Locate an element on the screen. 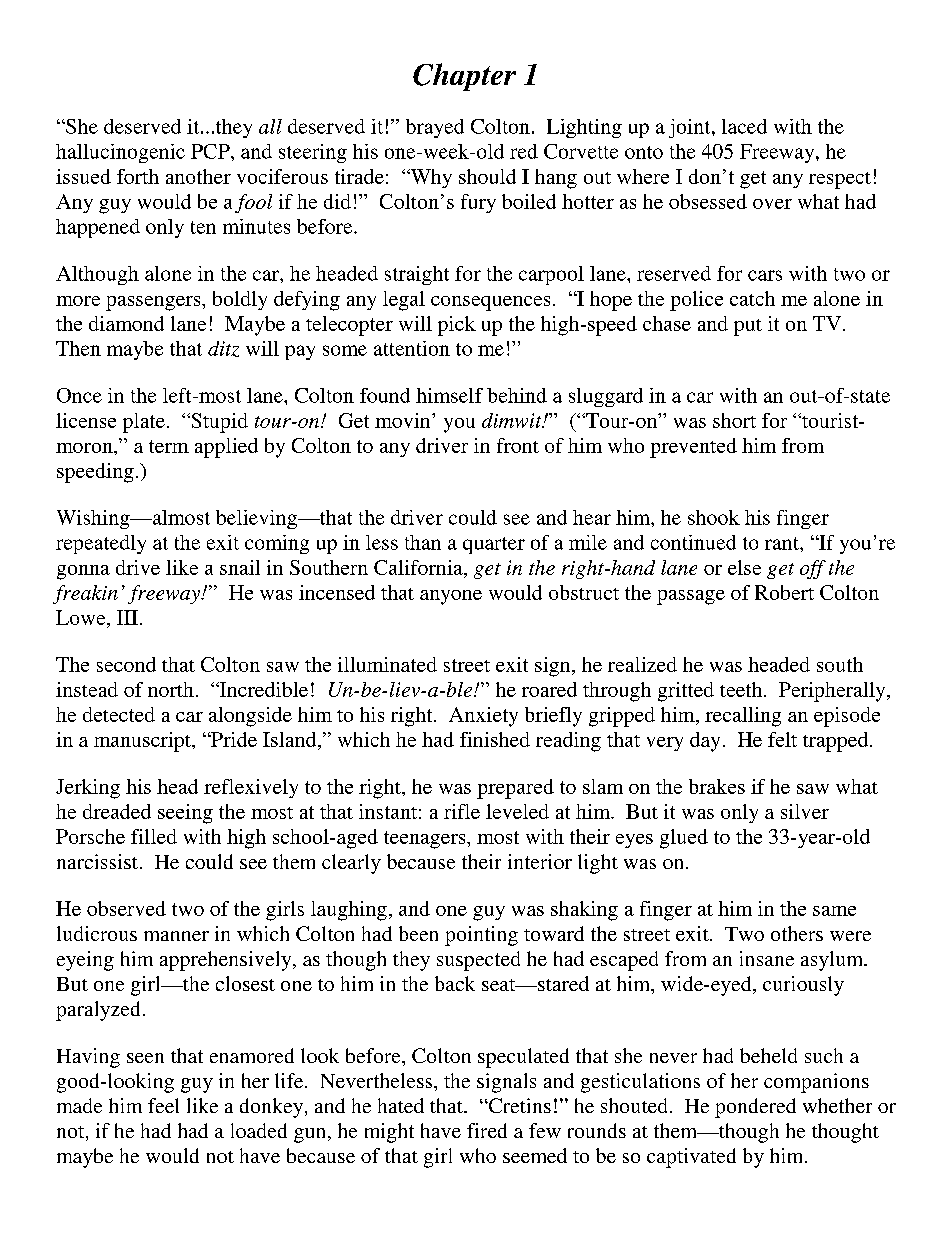 The image size is (952, 1233). Robert is located at coordinates (784, 592).
